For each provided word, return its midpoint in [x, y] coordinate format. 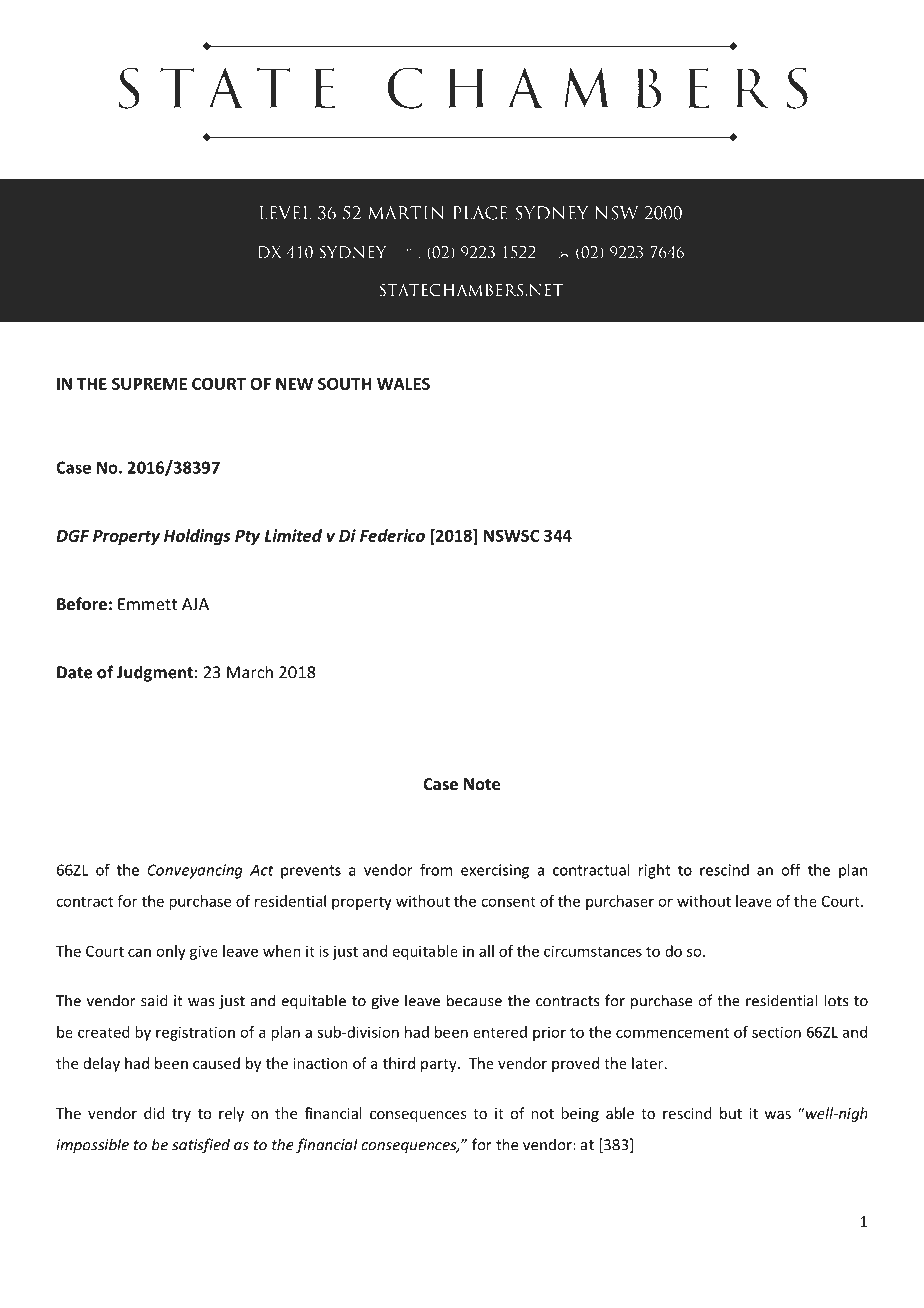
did [154, 1113]
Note [482, 784]
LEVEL [285, 213]
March [250, 672]
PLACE [480, 213]
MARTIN [406, 213]
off [791, 870]
